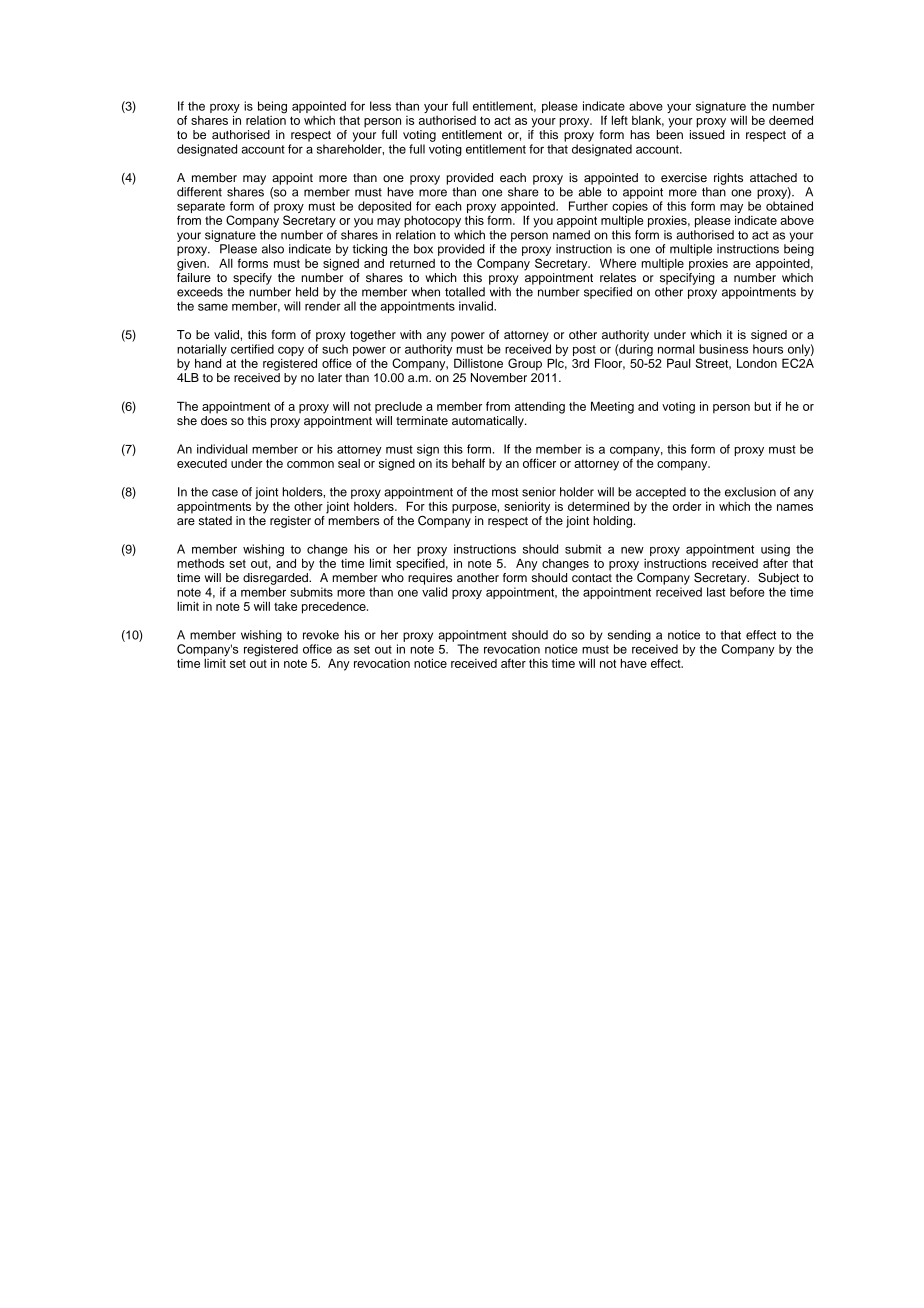 This screenshot has width=924, height=1308. Describe the element at coordinates (620, 120) in the screenshot. I see `left` at that location.
